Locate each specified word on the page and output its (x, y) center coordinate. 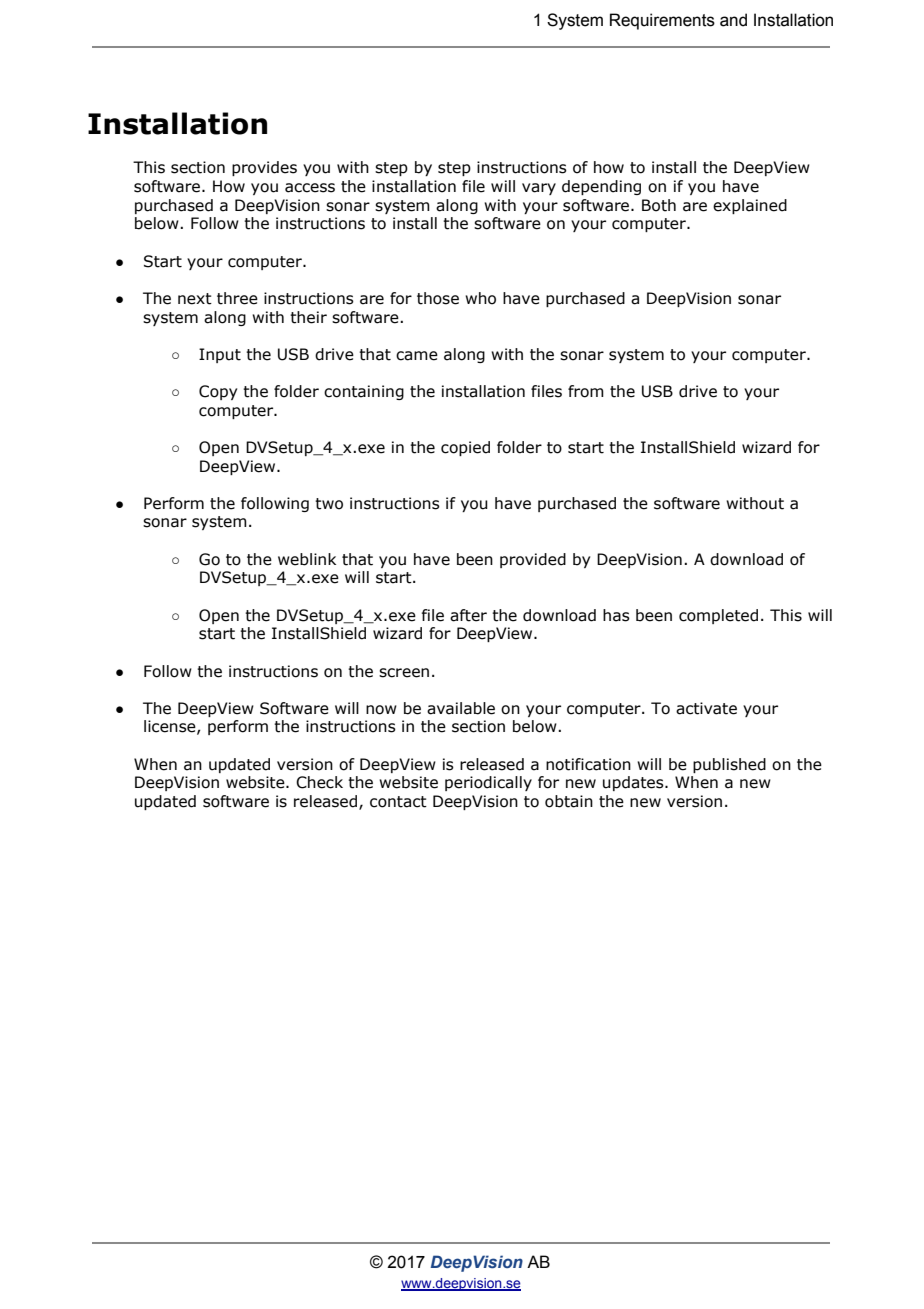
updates (634, 783)
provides (264, 168)
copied (465, 448)
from (586, 391)
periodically (488, 783)
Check (319, 782)
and (733, 20)
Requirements (662, 21)
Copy (218, 392)
